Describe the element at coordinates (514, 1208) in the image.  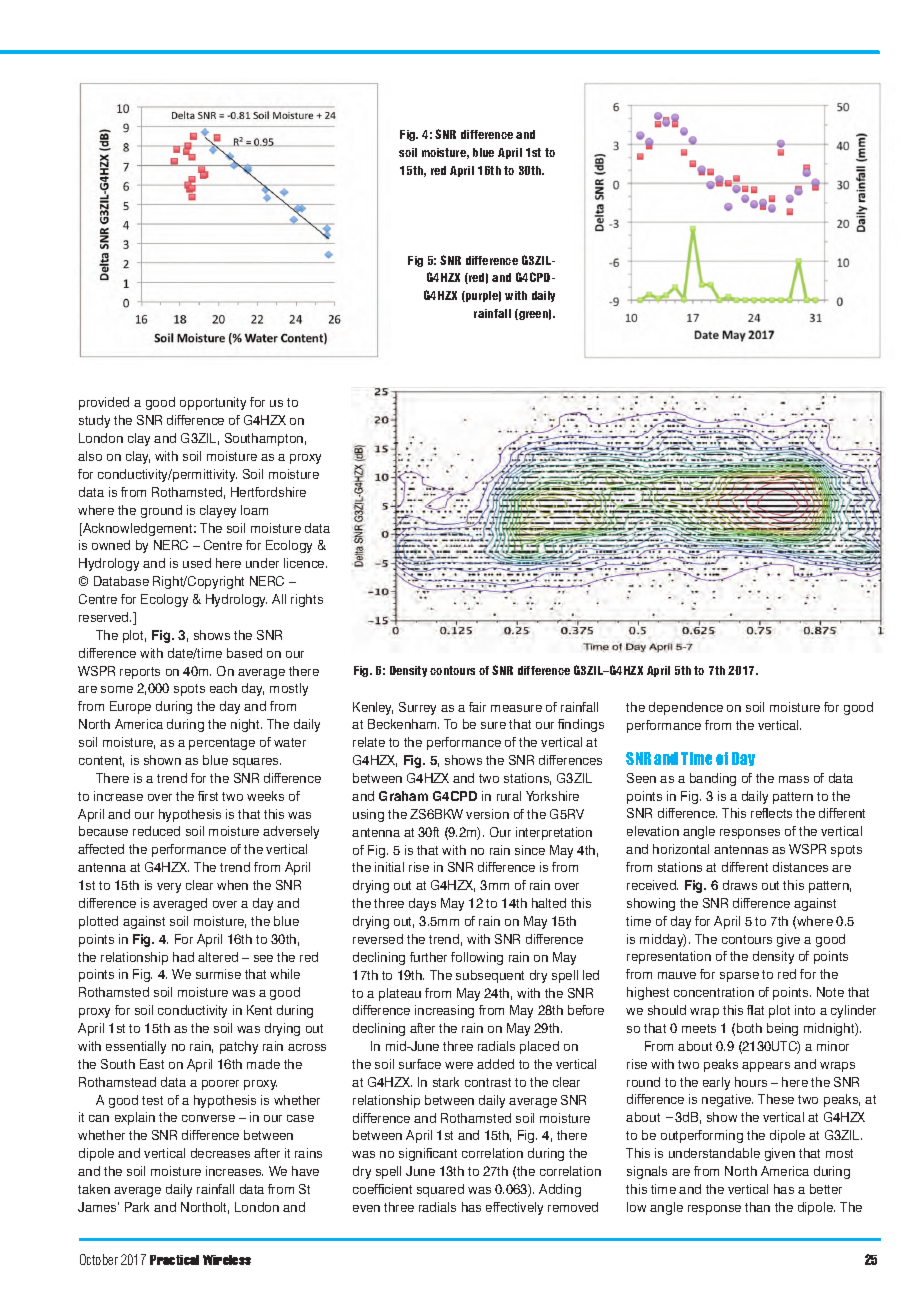
I see `effectively` at that location.
